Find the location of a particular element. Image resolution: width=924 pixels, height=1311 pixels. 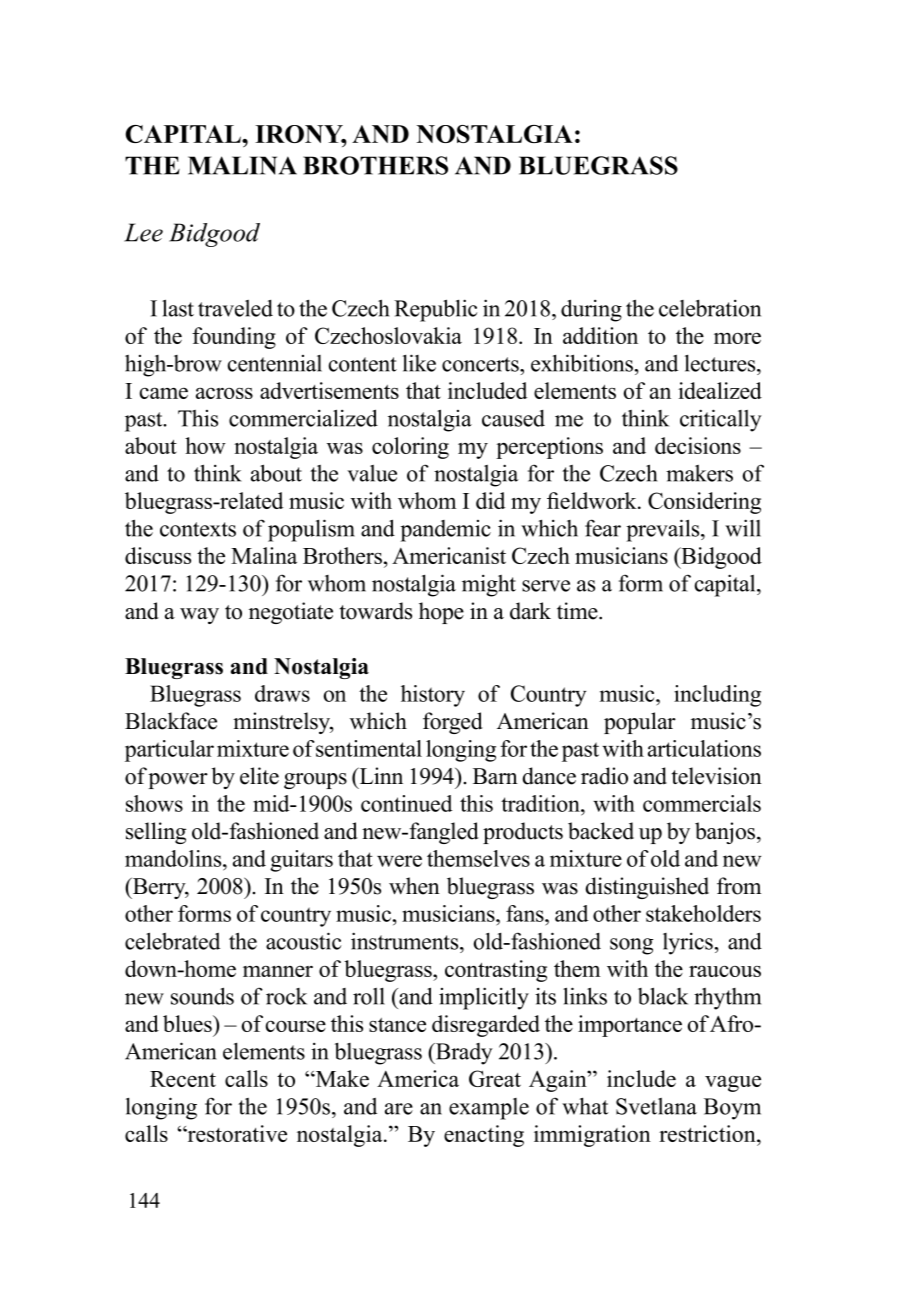

celebrated is located at coordinates (172, 941).
